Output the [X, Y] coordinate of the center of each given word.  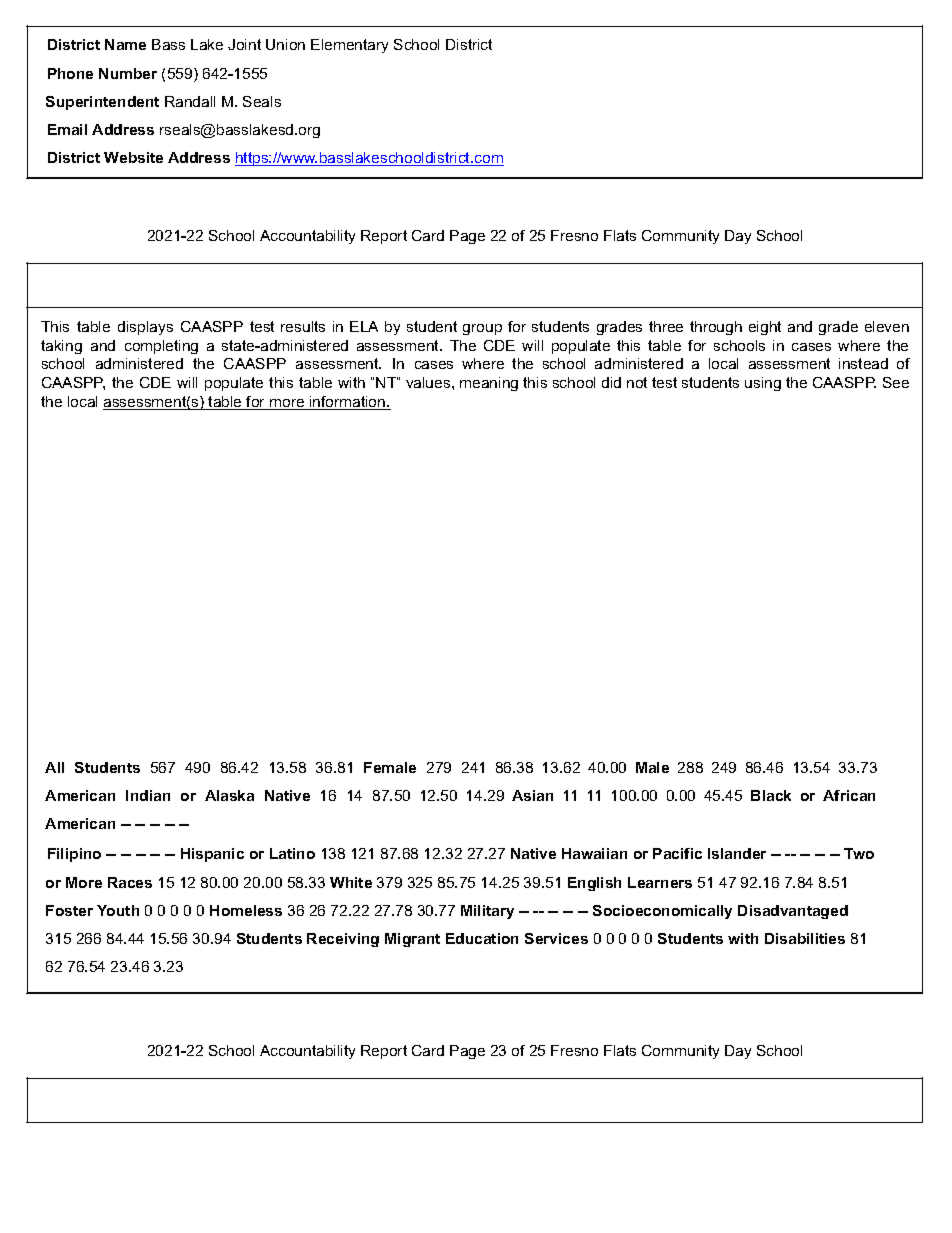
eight [765, 328]
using [763, 384]
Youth [118, 910]
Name [125, 44]
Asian [532, 795]
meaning [489, 384]
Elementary [349, 46]
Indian [148, 795]
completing [161, 347]
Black [771, 795]
